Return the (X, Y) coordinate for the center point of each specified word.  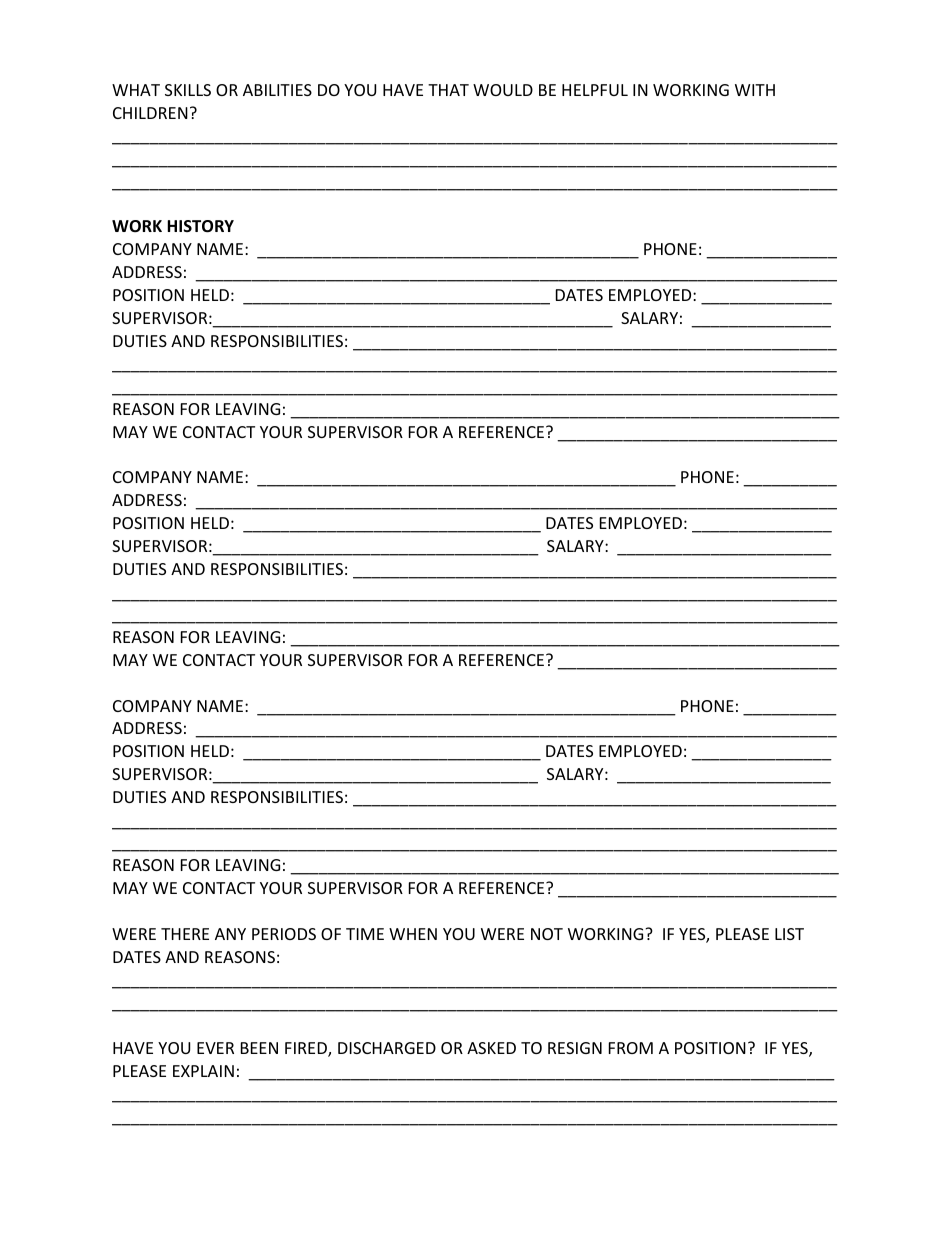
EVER (215, 1048)
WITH (755, 90)
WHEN (413, 934)
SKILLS (188, 90)
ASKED (491, 1048)
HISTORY (200, 226)
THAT (448, 90)
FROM (631, 1048)
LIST (789, 934)
